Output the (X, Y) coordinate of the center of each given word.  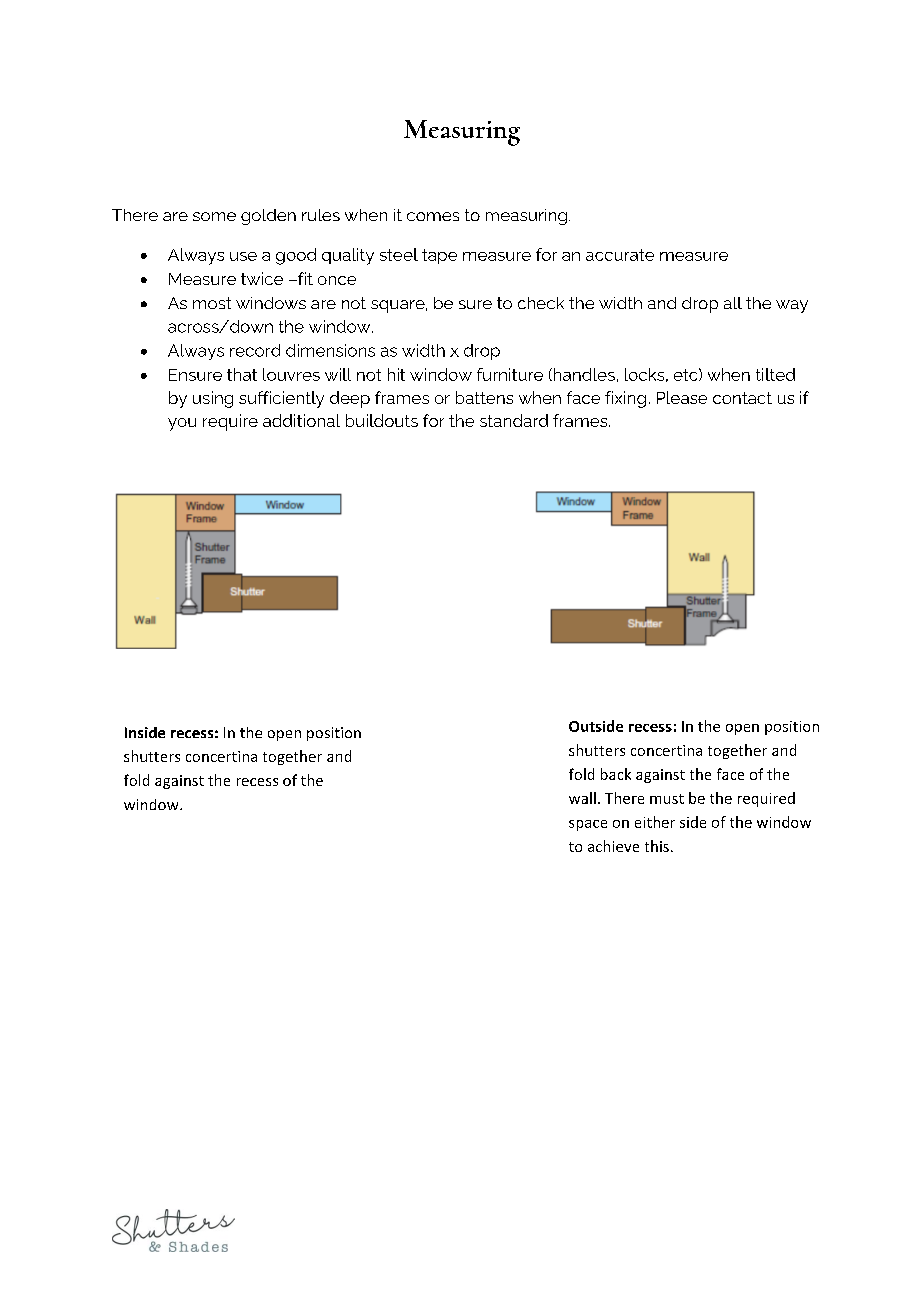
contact (742, 398)
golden (268, 217)
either (655, 822)
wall (582, 798)
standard (514, 420)
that (242, 374)
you (182, 424)
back (616, 774)
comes (433, 216)
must (667, 799)
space (588, 825)
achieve (613, 846)
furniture (510, 374)
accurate (620, 255)
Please (682, 397)
